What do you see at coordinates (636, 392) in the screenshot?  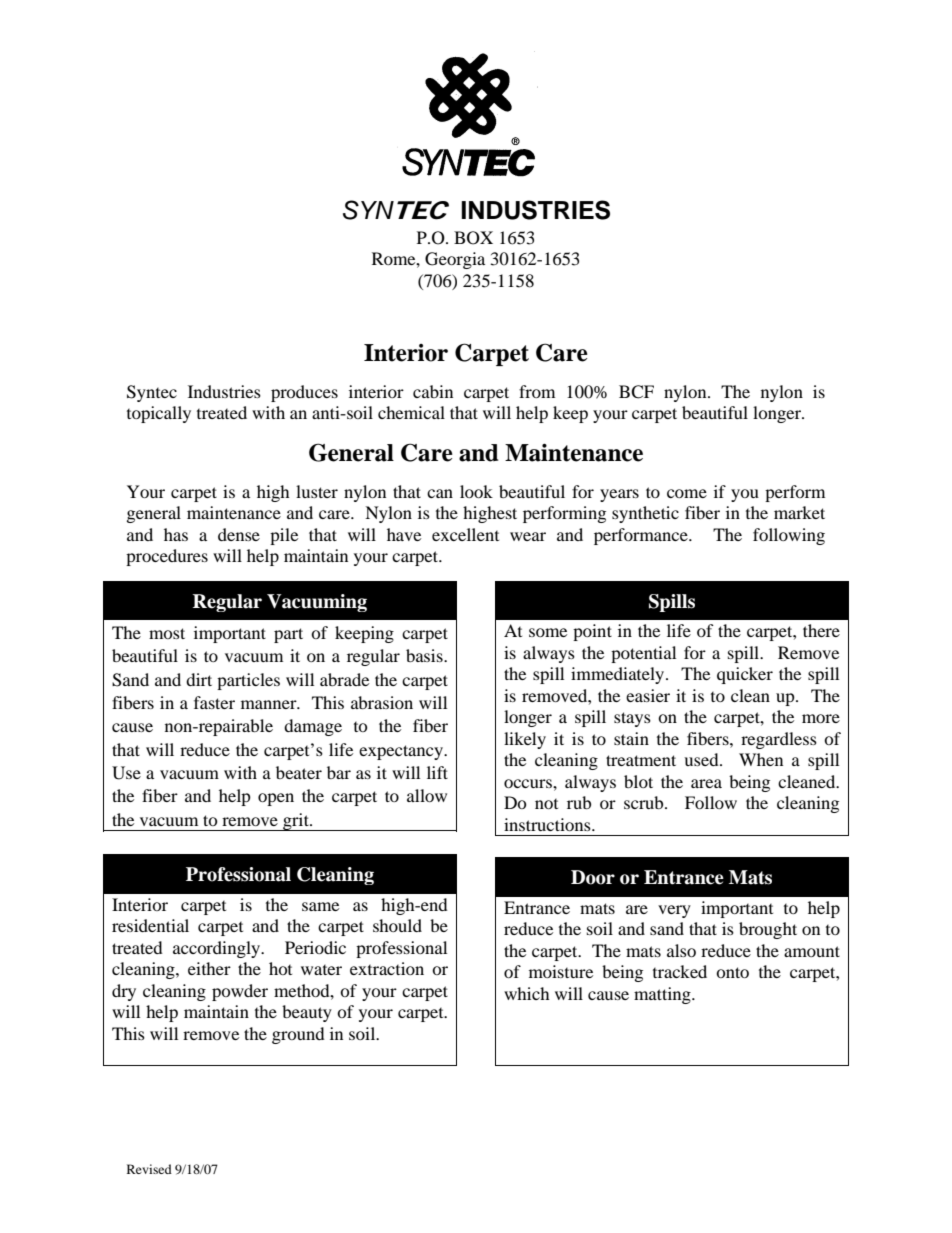 I see `BCF` at bounding box center [636, 392].
